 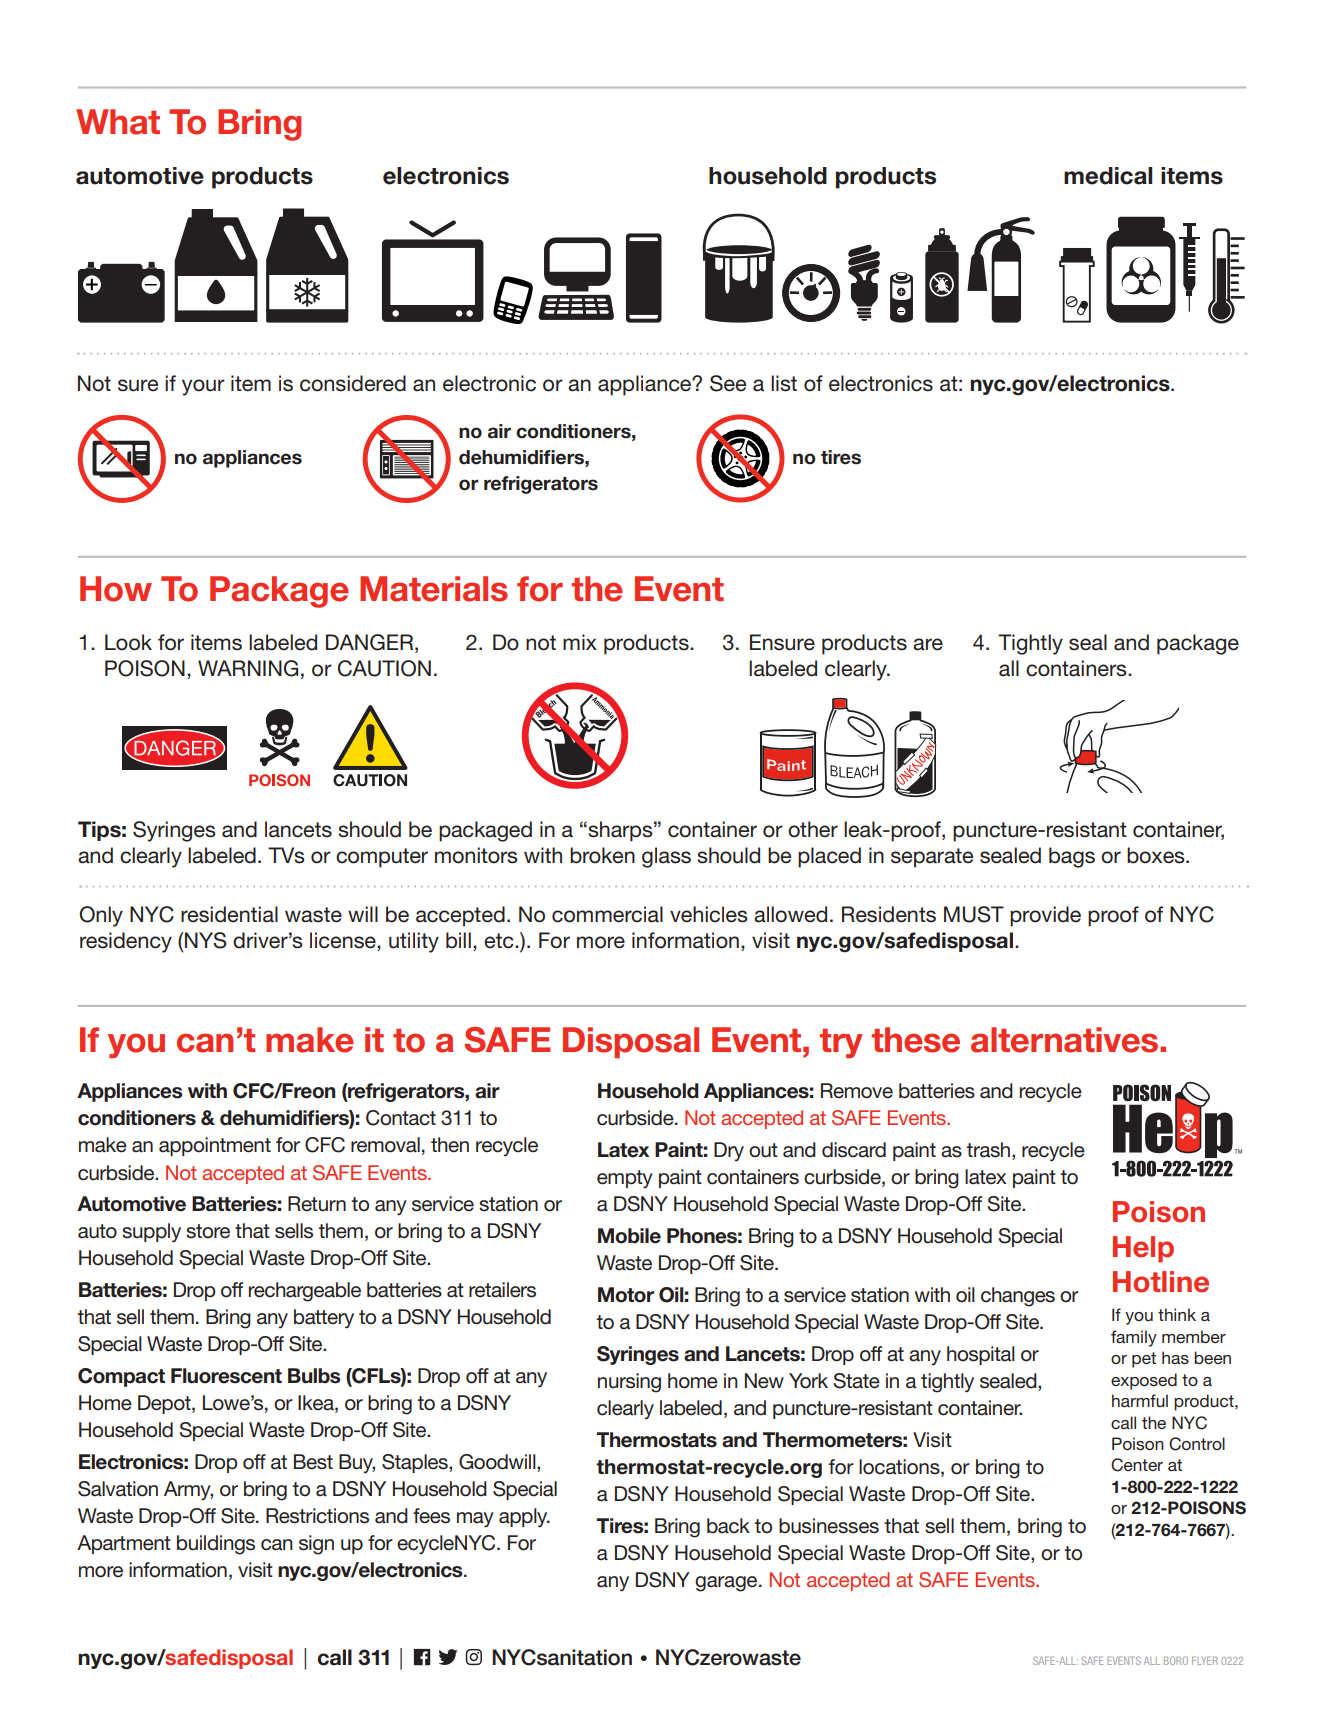 What do you see at coordinates (118, 122) in the page?
I see `What` at bounding box center [118, 122].
